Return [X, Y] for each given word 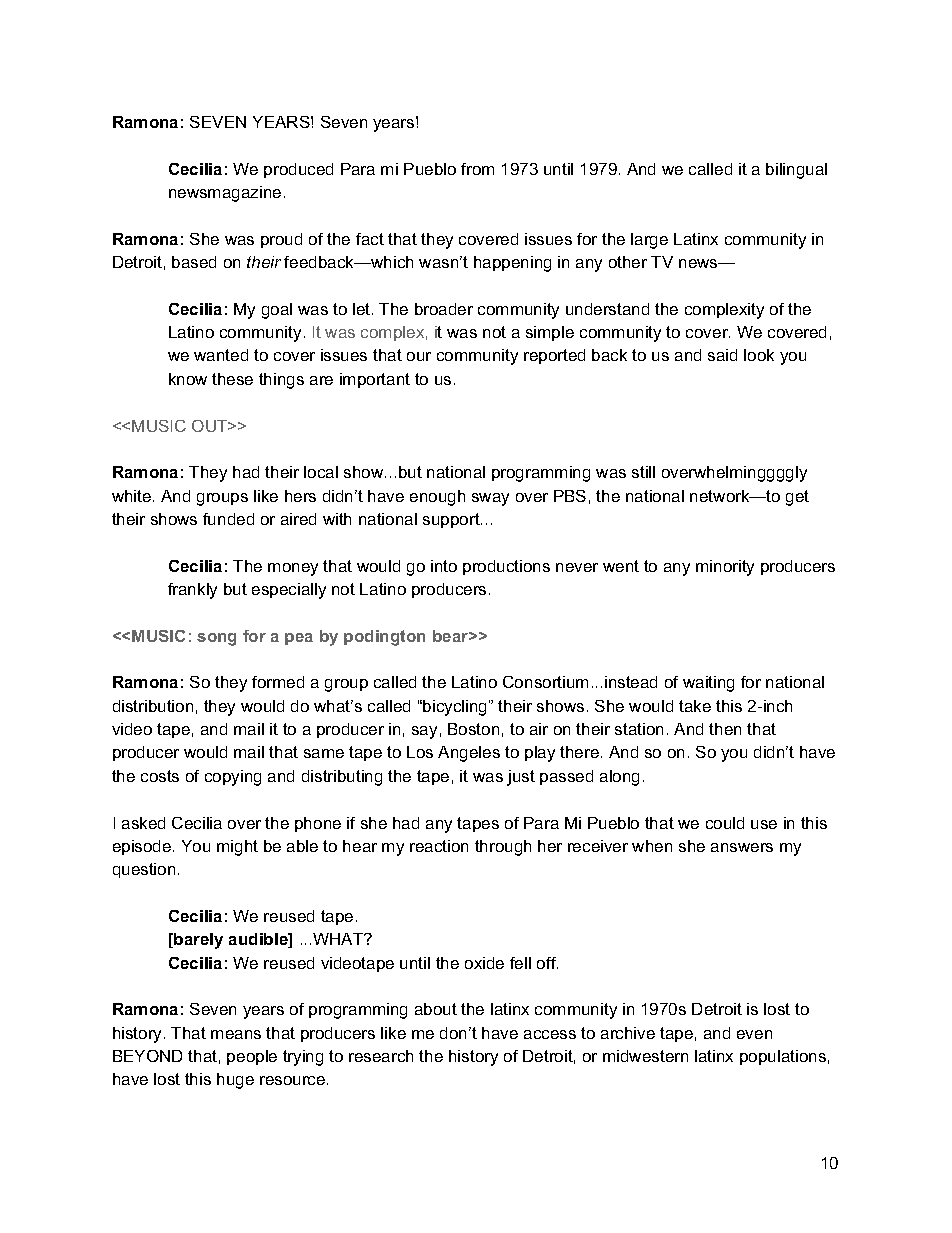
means [236, 1034]
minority [725, 568]
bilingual [796, 171]
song [216, 639]
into [444, 566]
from [477, 169]
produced [298, 170]
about [436, 1009]
